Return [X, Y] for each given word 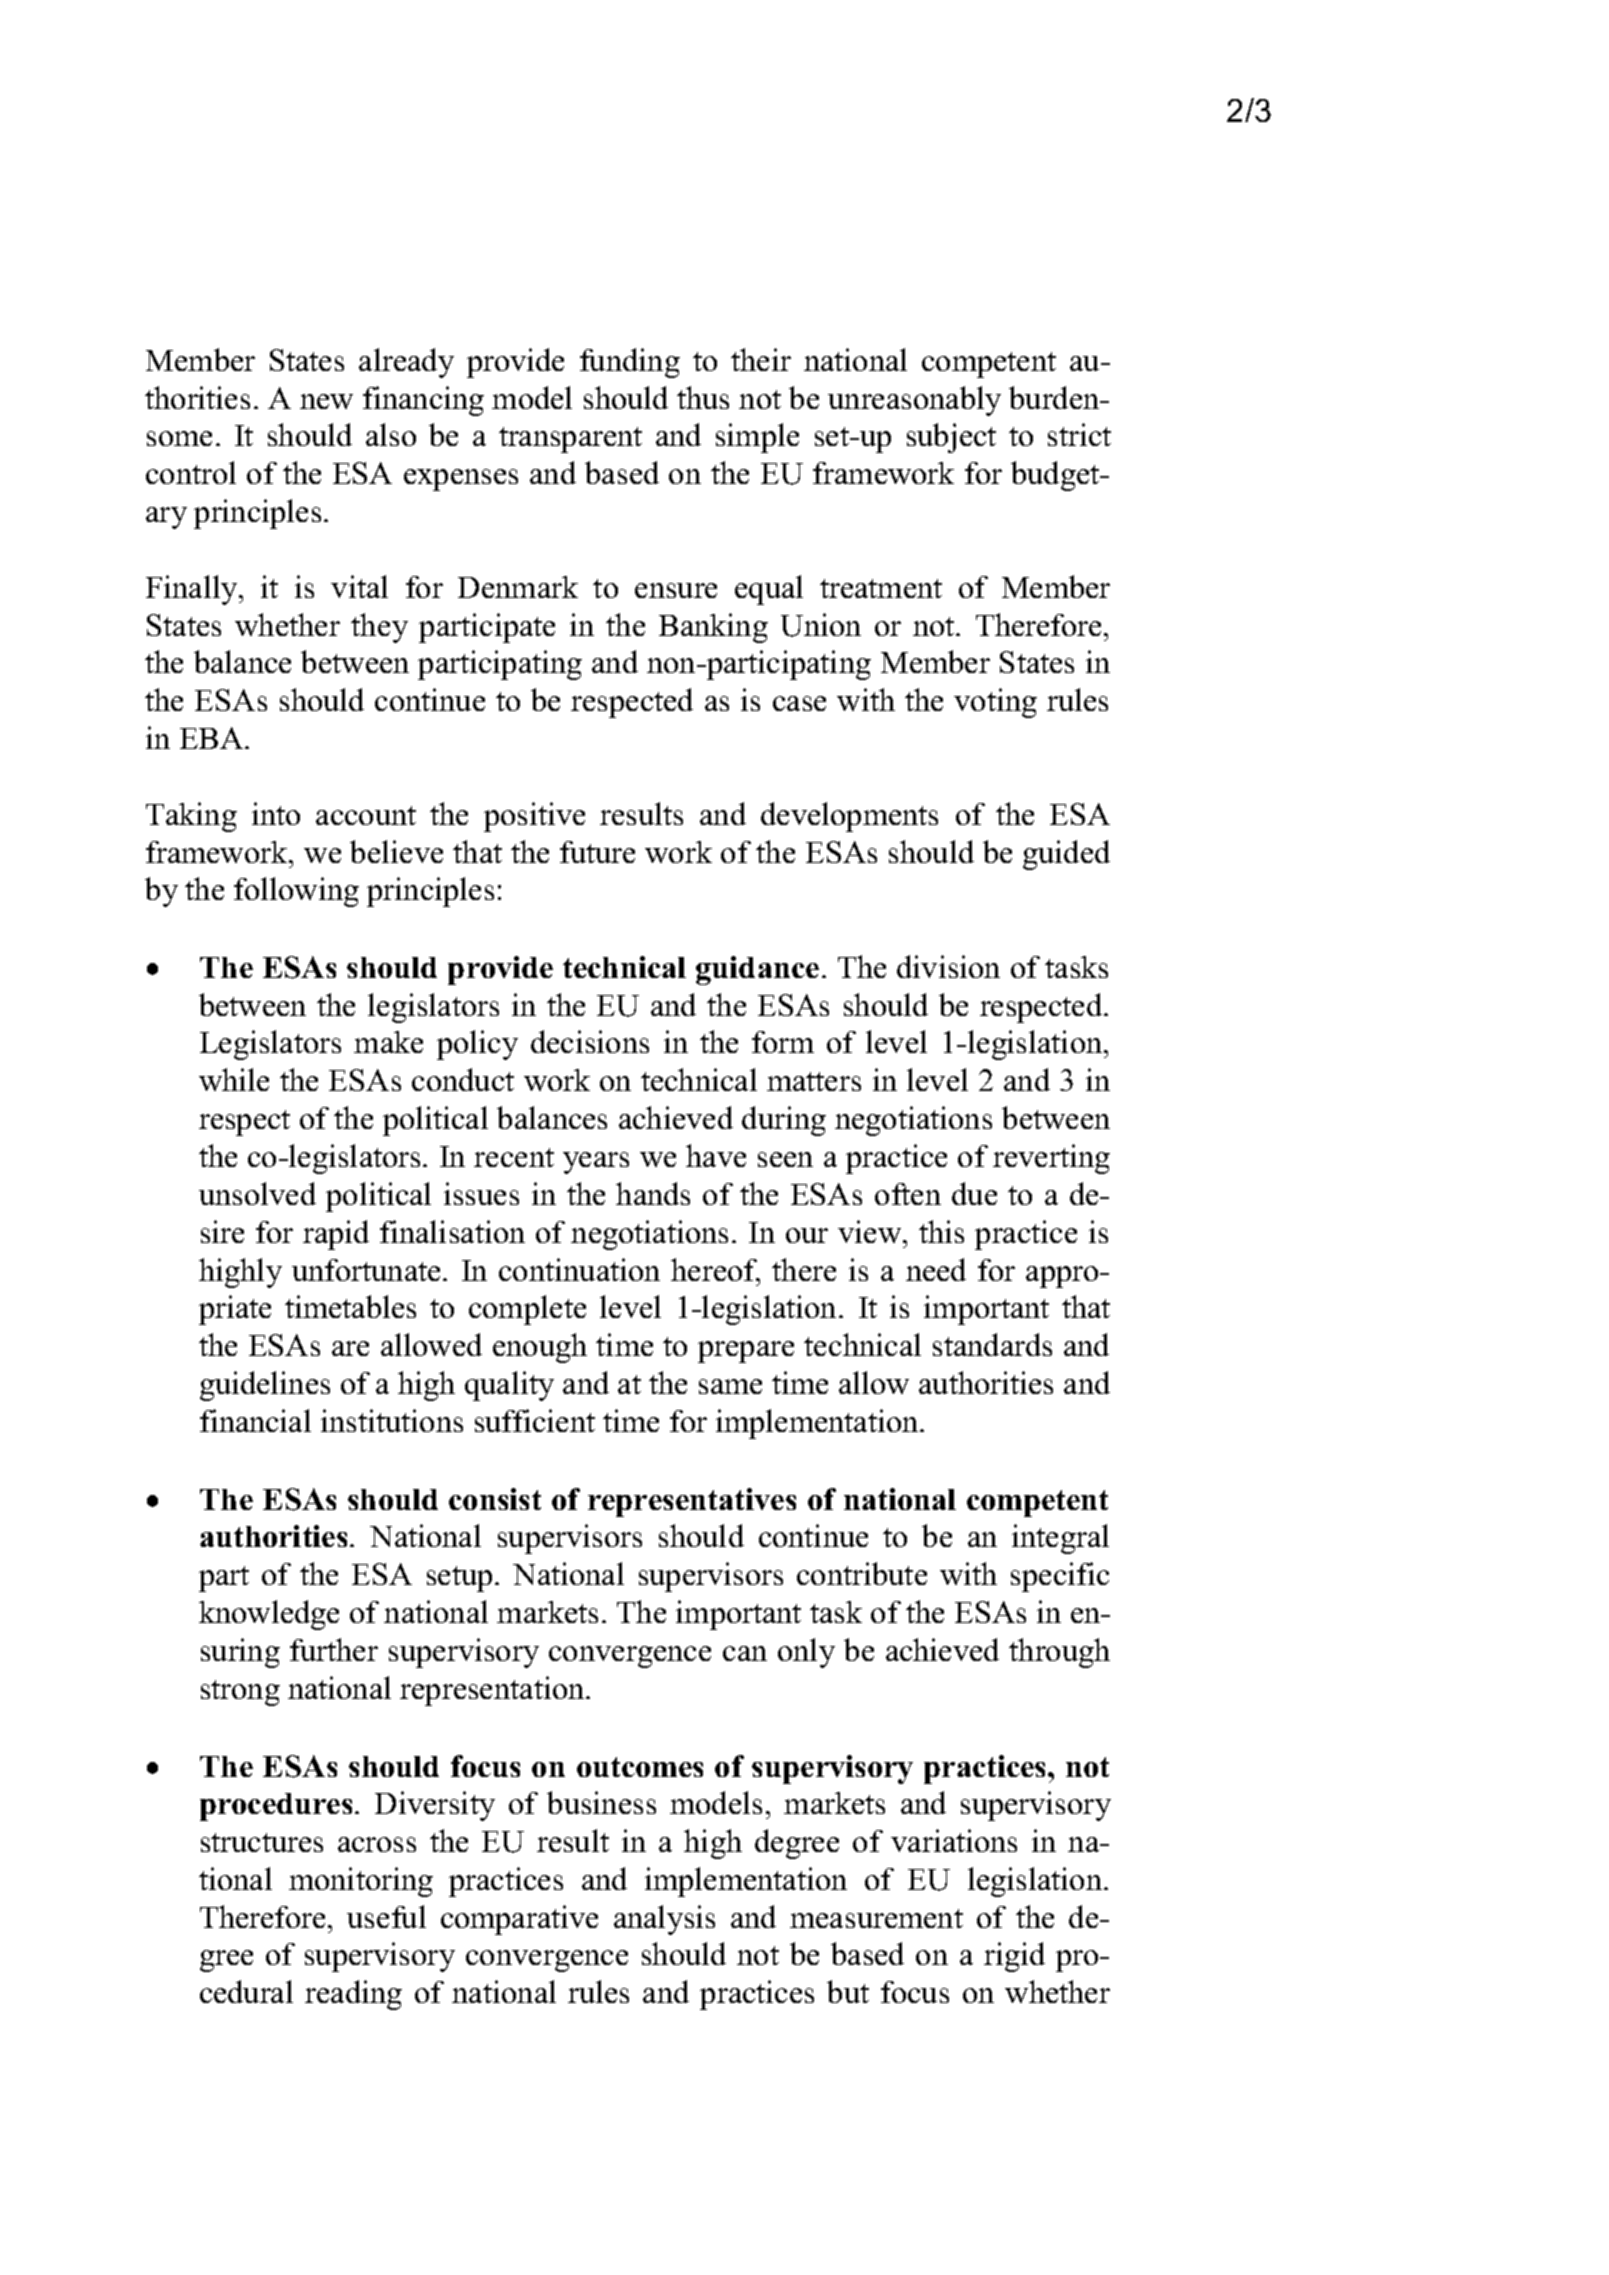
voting [995, 703]
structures [262, 1842]
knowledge [269, 1615]
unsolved [257, 1193]
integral [1060, 1539]
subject [951, 438]
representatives [692, 1502]
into [276, 813]
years [596, 1163]
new [326, 401]
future [597, 852]
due [974, 1193]
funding [630, 363]
